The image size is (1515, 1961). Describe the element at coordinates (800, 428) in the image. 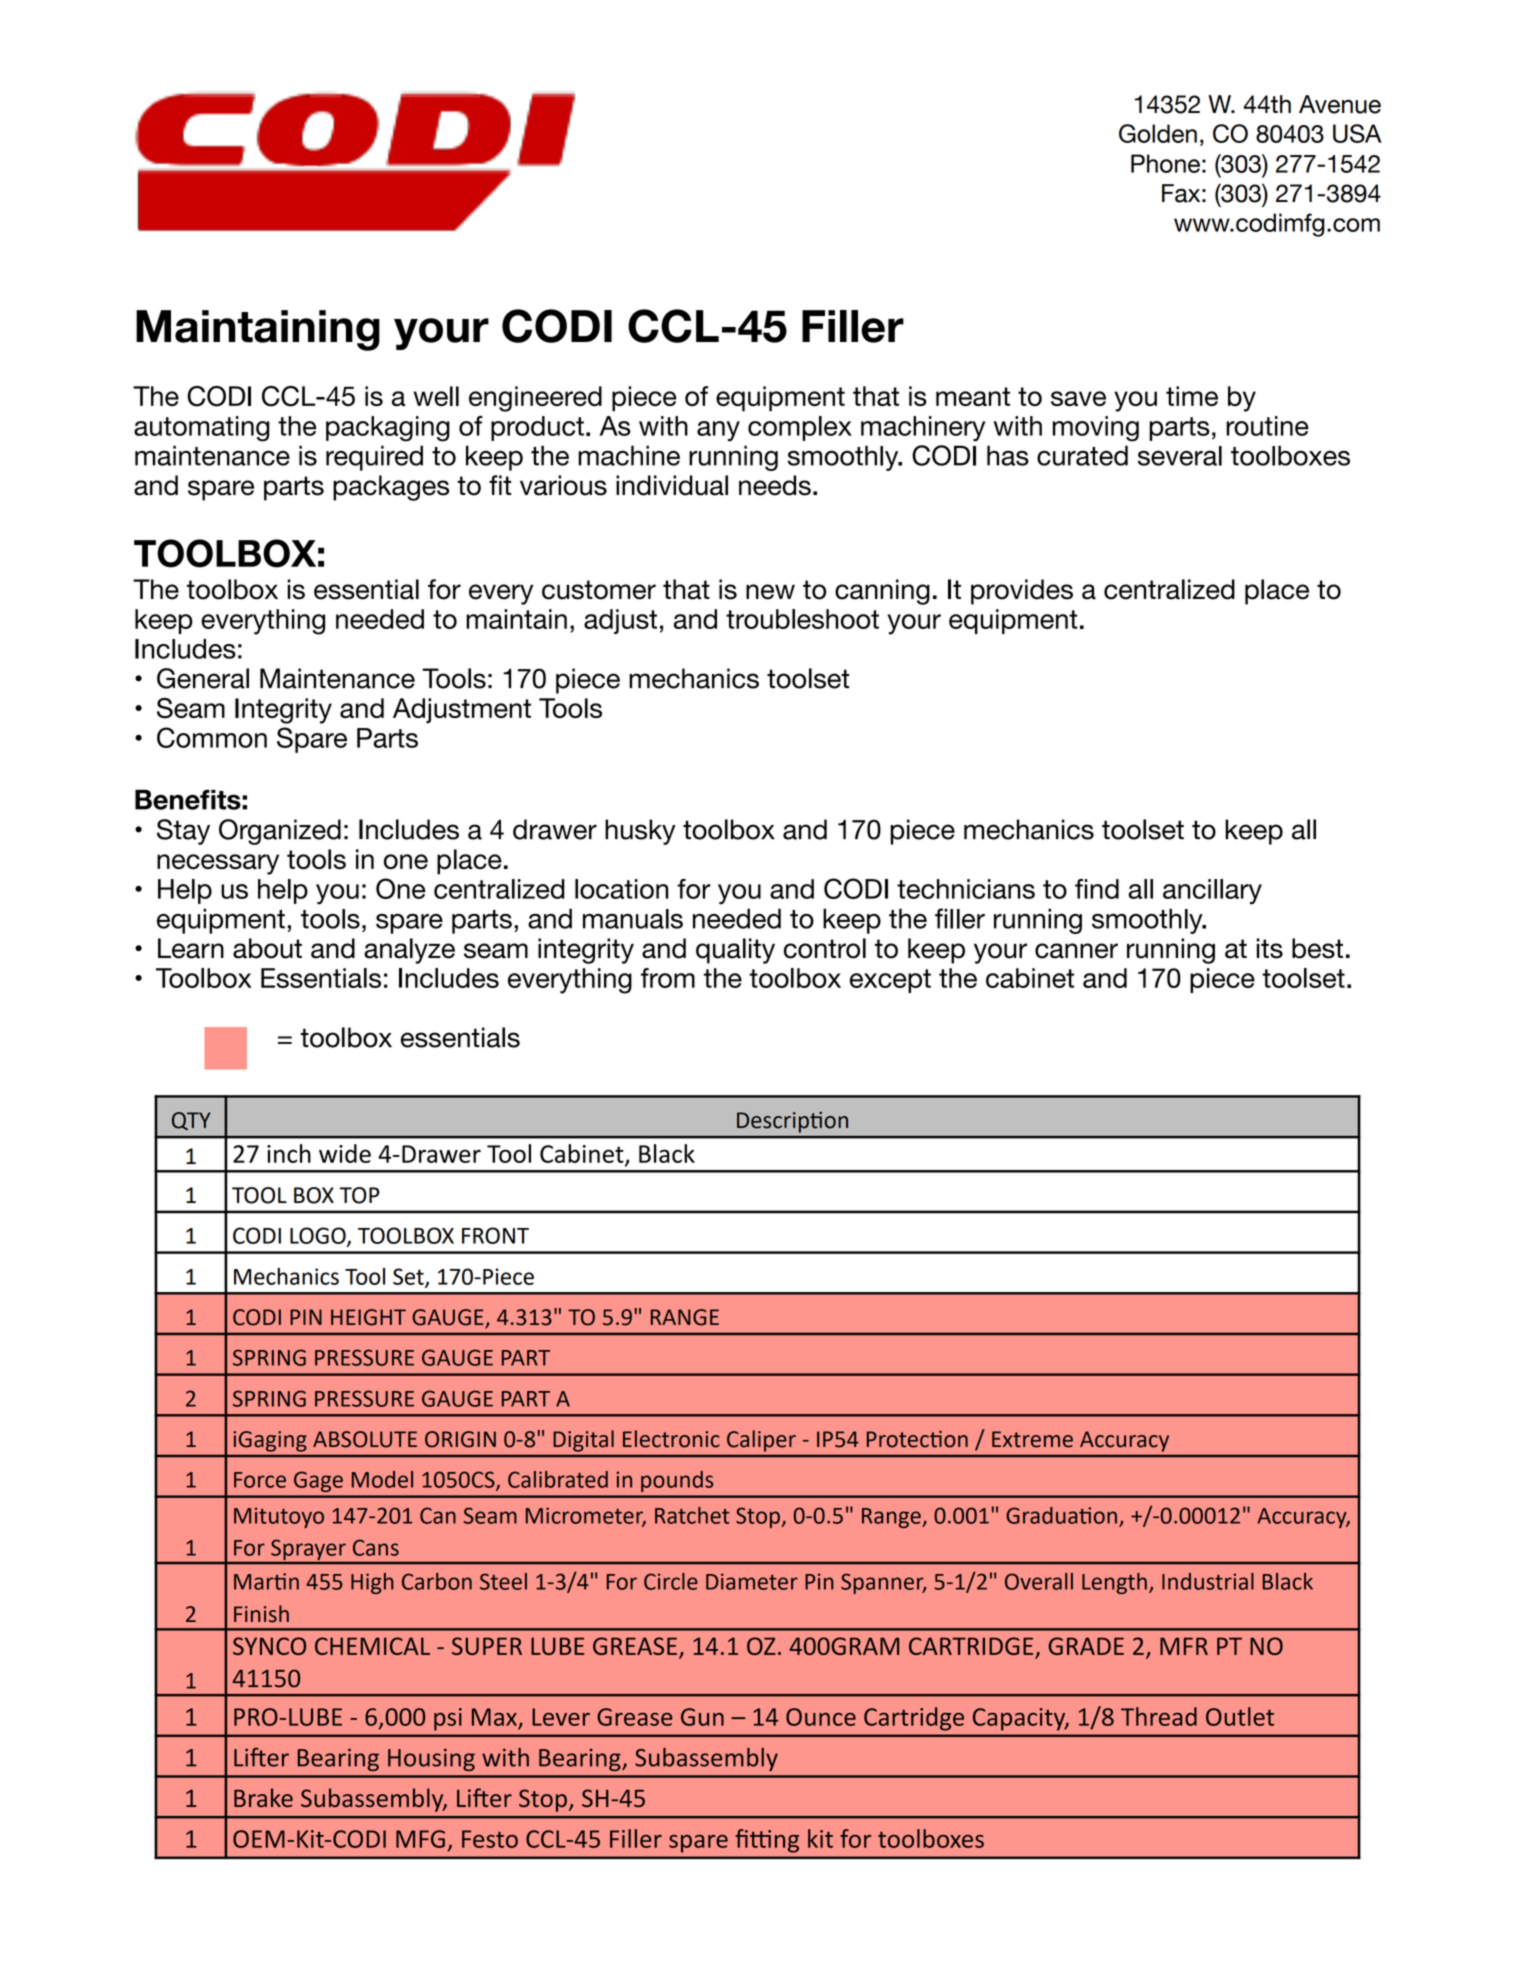

I see `complex` at that location.
